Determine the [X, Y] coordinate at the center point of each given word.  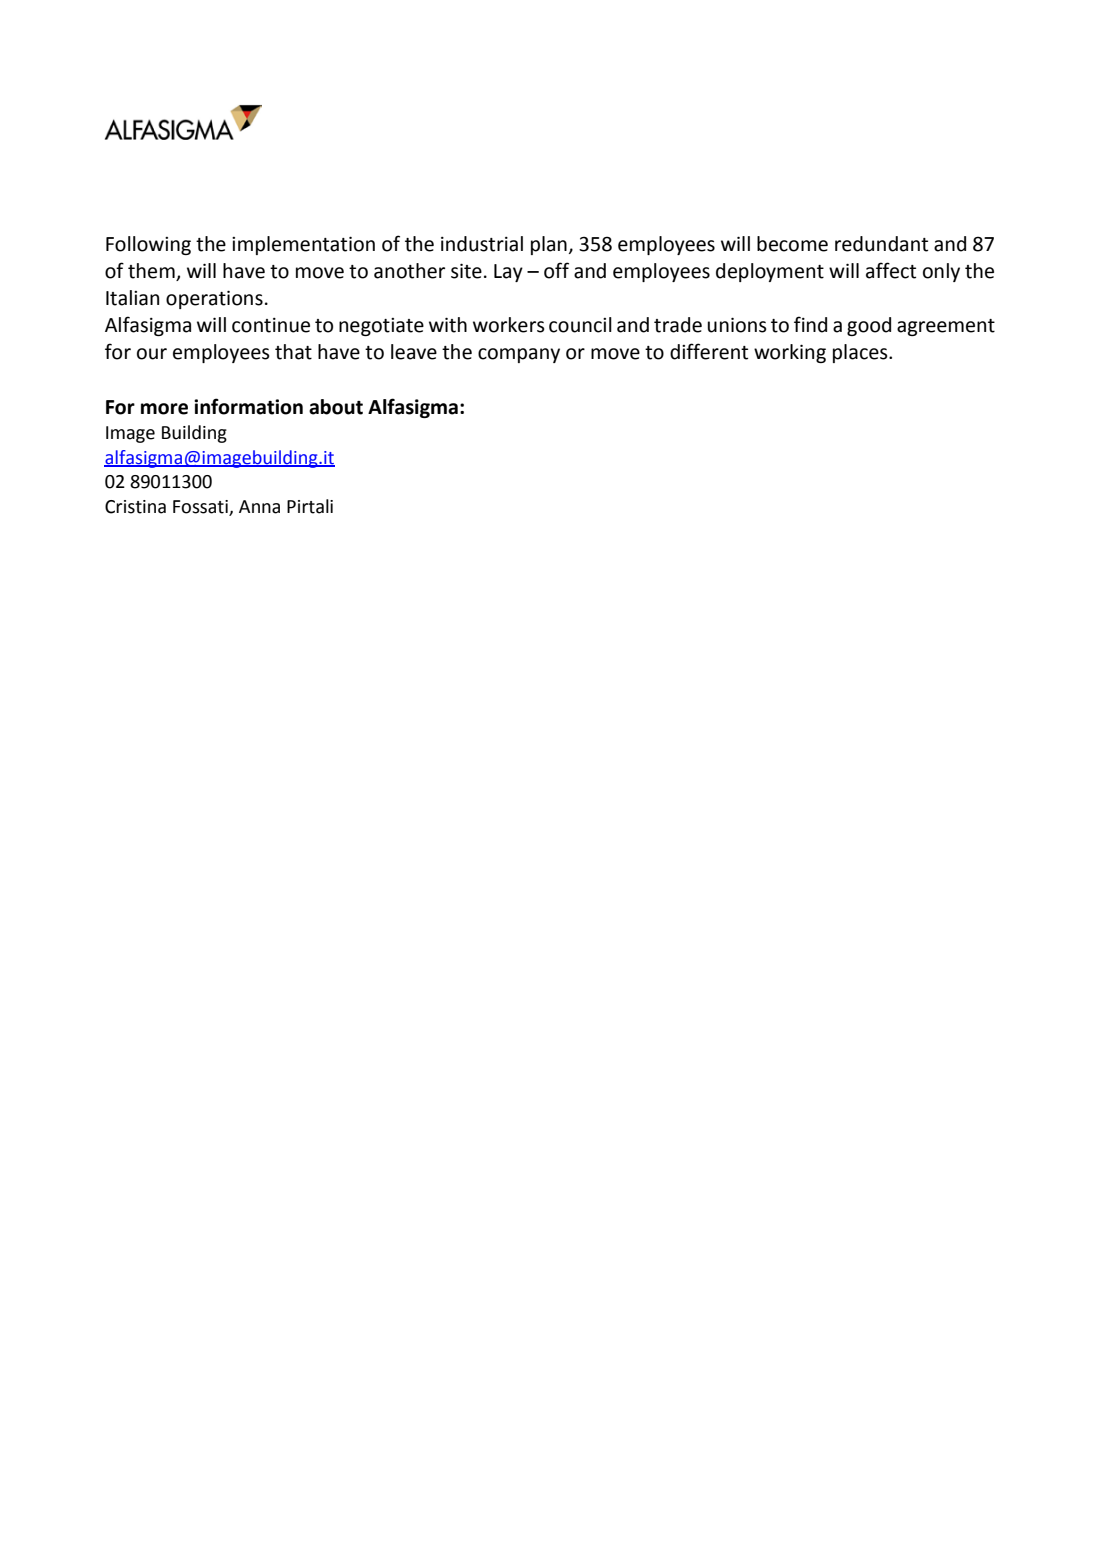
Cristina [135, 507]
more [164, 409]
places [861, 353]
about [336, 407]
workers [509, 325]
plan [549, 245]
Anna [259, 507]
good [869, 326]
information [248, 406]
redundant [881, 244]
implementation [303, 245]
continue [271, 325]
